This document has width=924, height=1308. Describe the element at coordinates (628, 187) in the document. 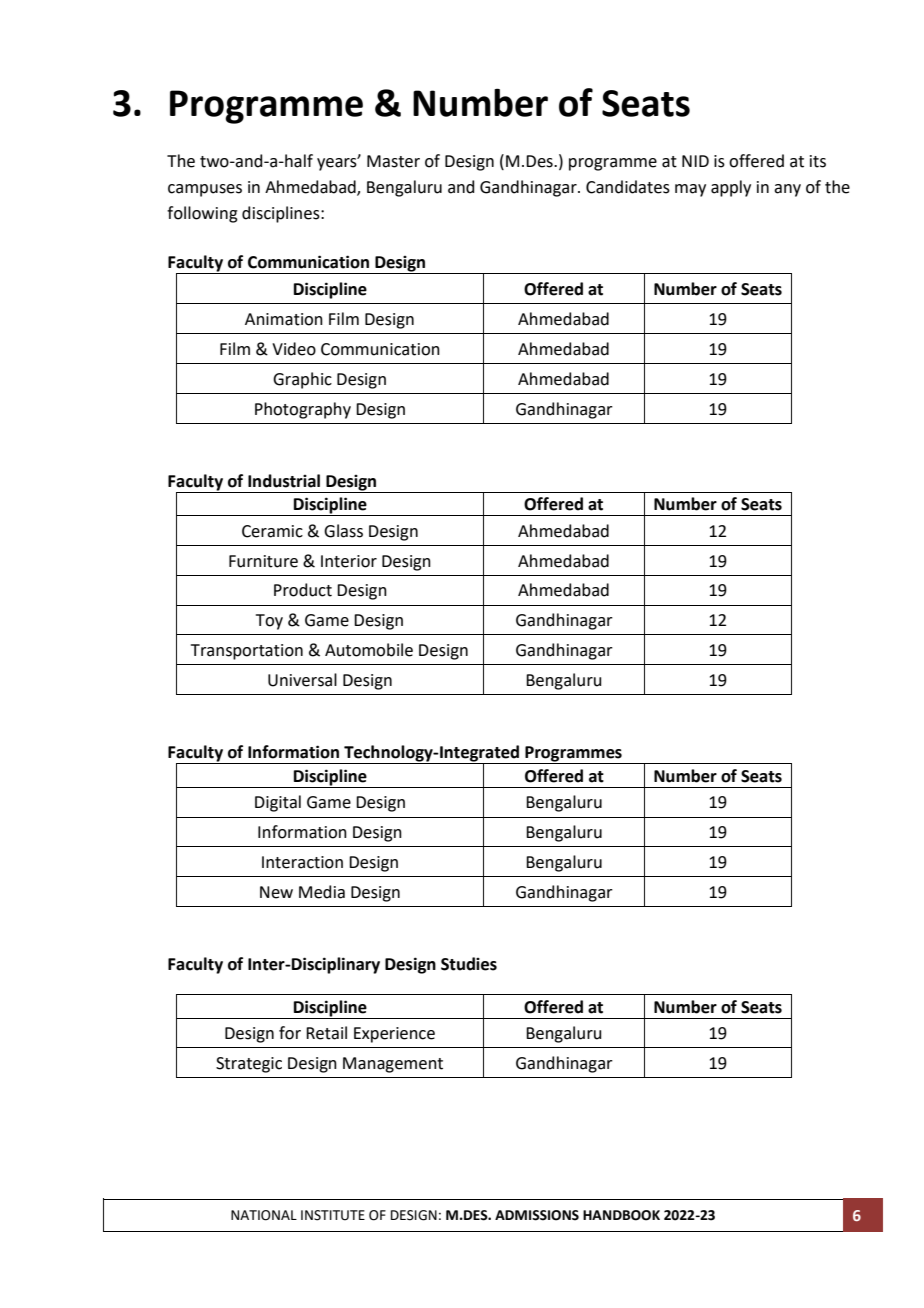

I see `Candidates` at that location.
